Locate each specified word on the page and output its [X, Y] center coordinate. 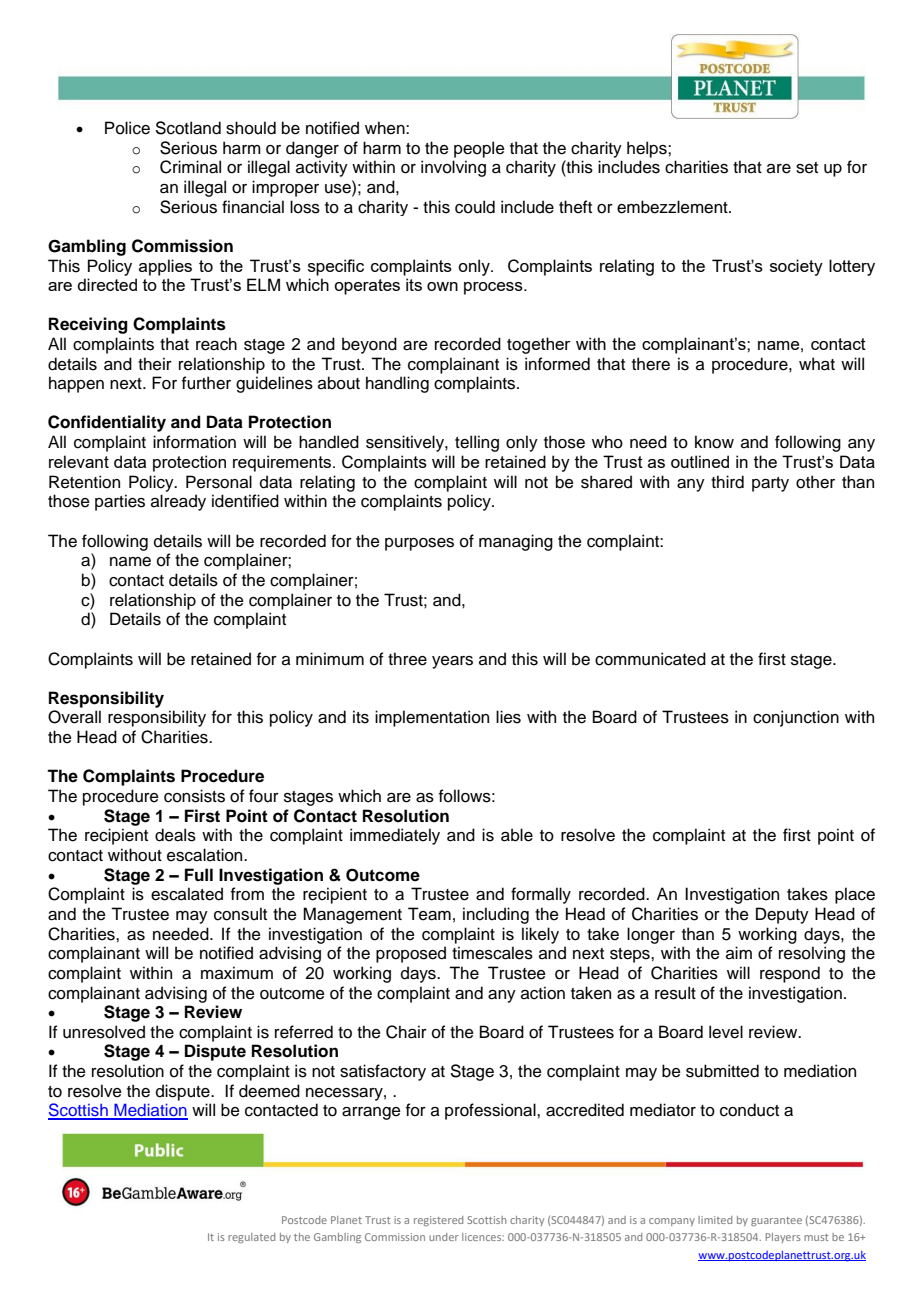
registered [438, 1221]
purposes [419, 544]
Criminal [190, 167]
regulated [251, 1238]
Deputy [782, 915]
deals [175, 835]
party [770, 484]
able [517, 835]
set [807, 168]
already [178, 502]
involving [453, 168]
